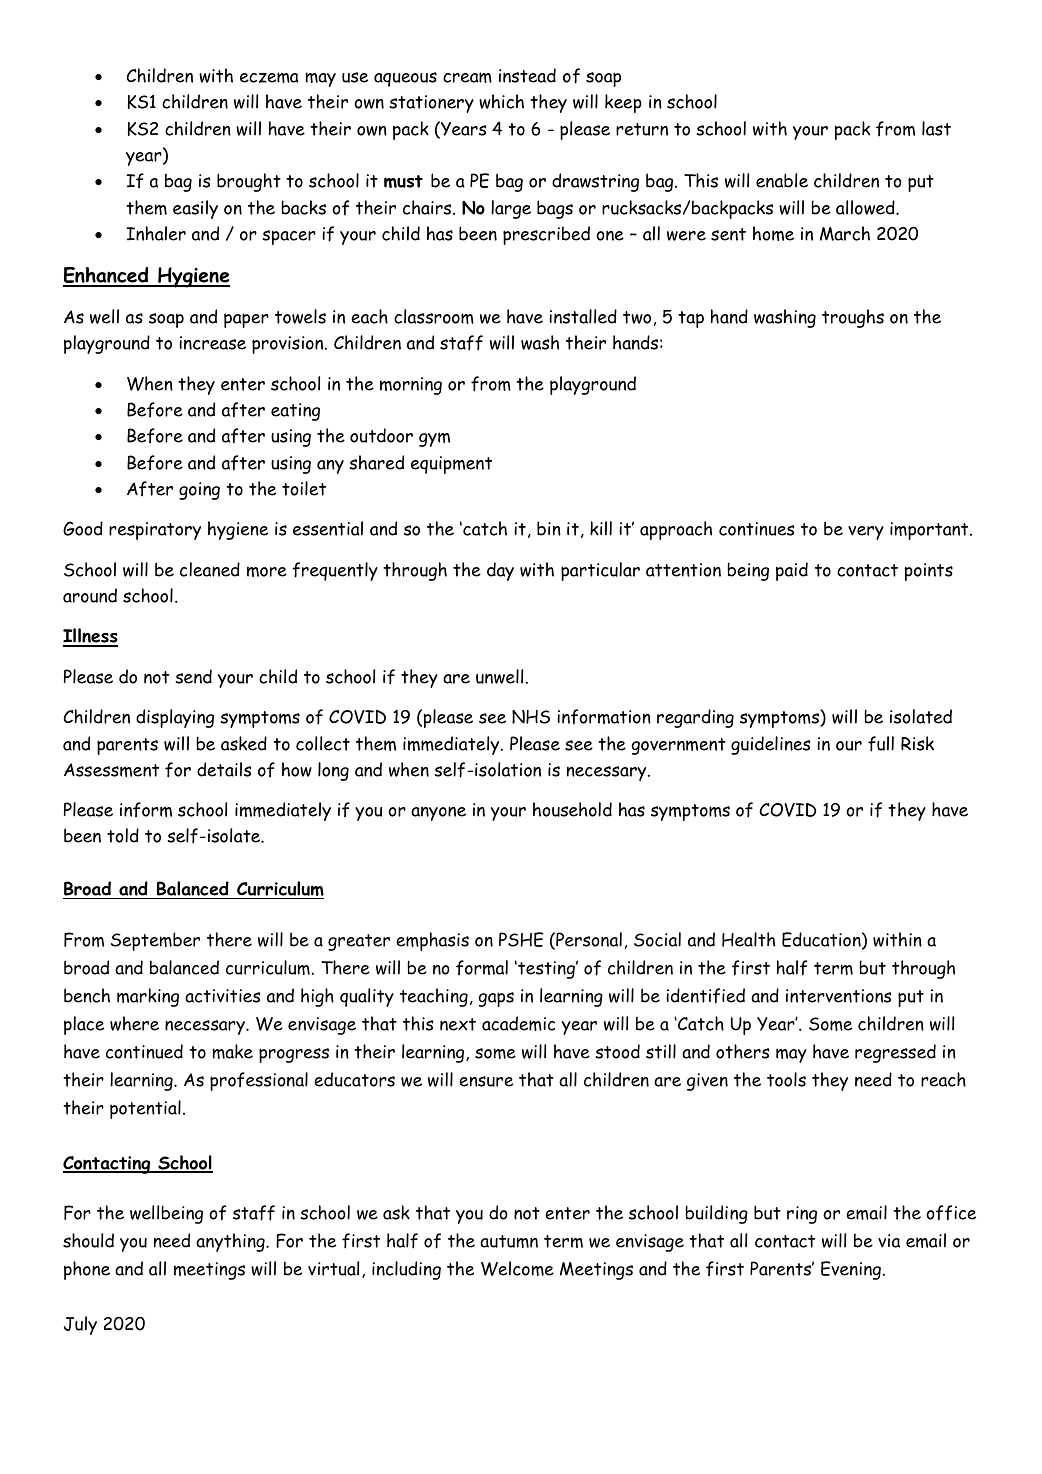 The image size is (1042, 1474). I want to click on last, so click(936, 128).
